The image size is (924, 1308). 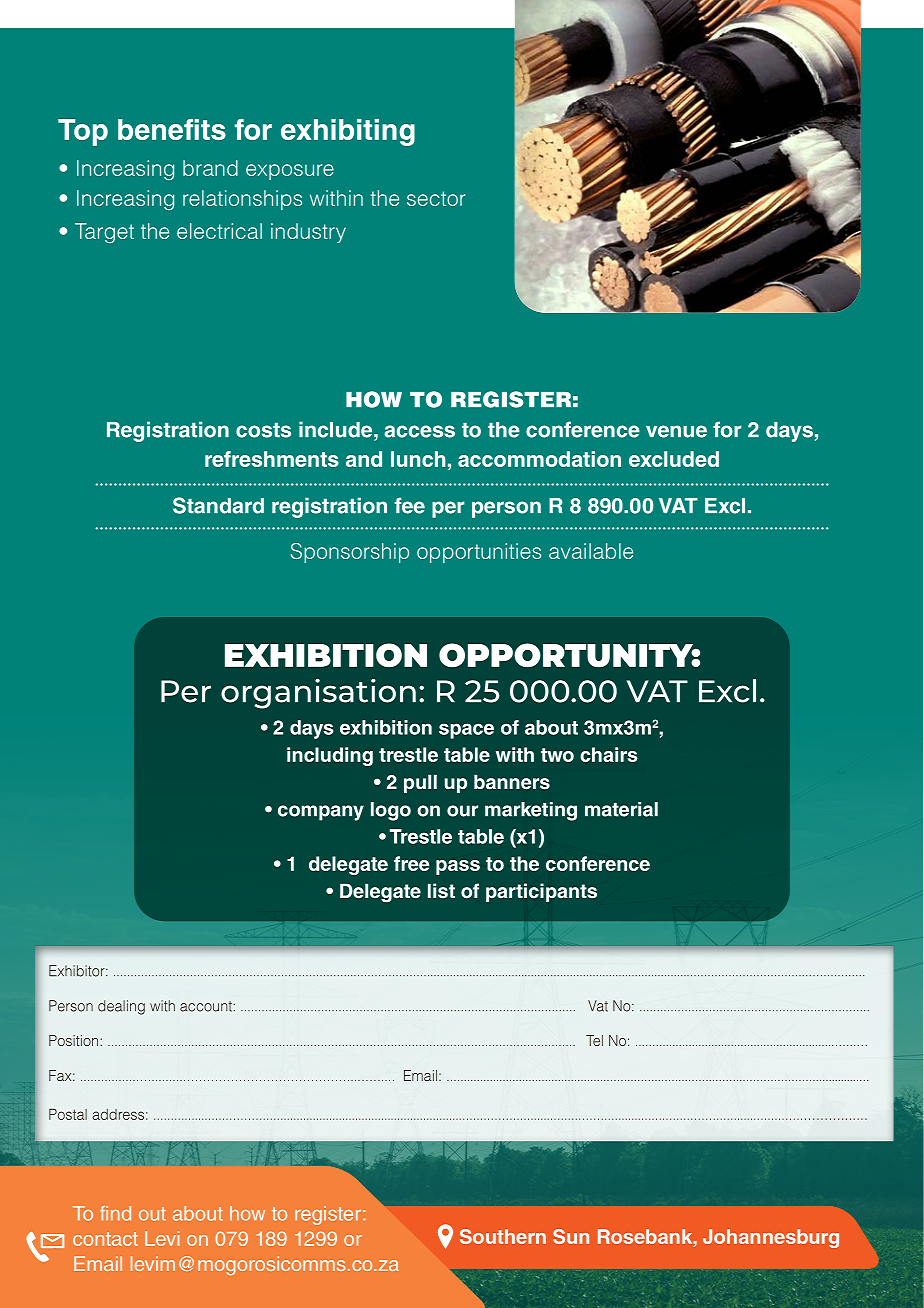 What do you see at coordinates (436, 198) in the page?
I see `sector` at bounding box center [436, 198].
